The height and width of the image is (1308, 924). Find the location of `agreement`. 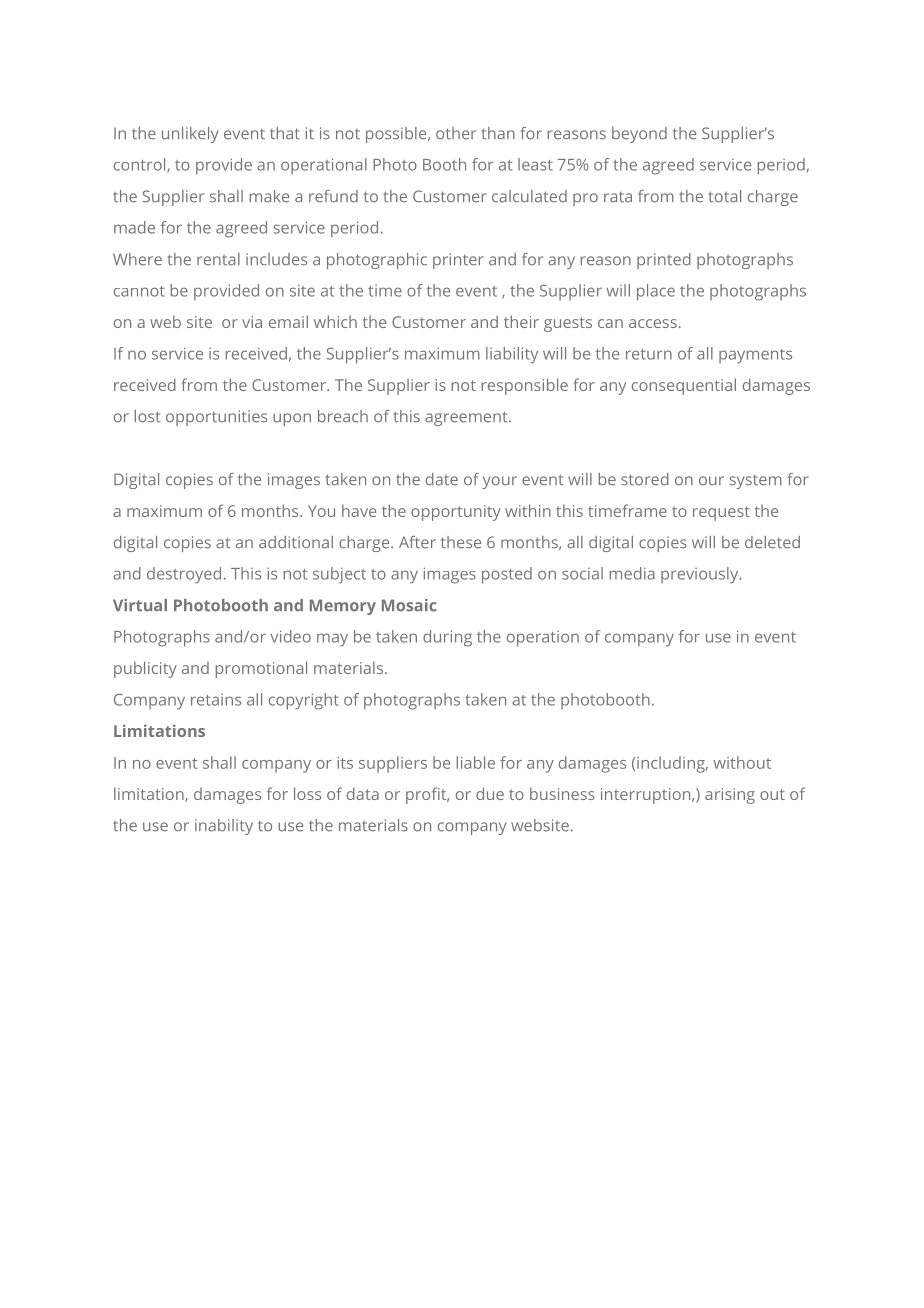

agreement is located at coordinates (467, 418).
